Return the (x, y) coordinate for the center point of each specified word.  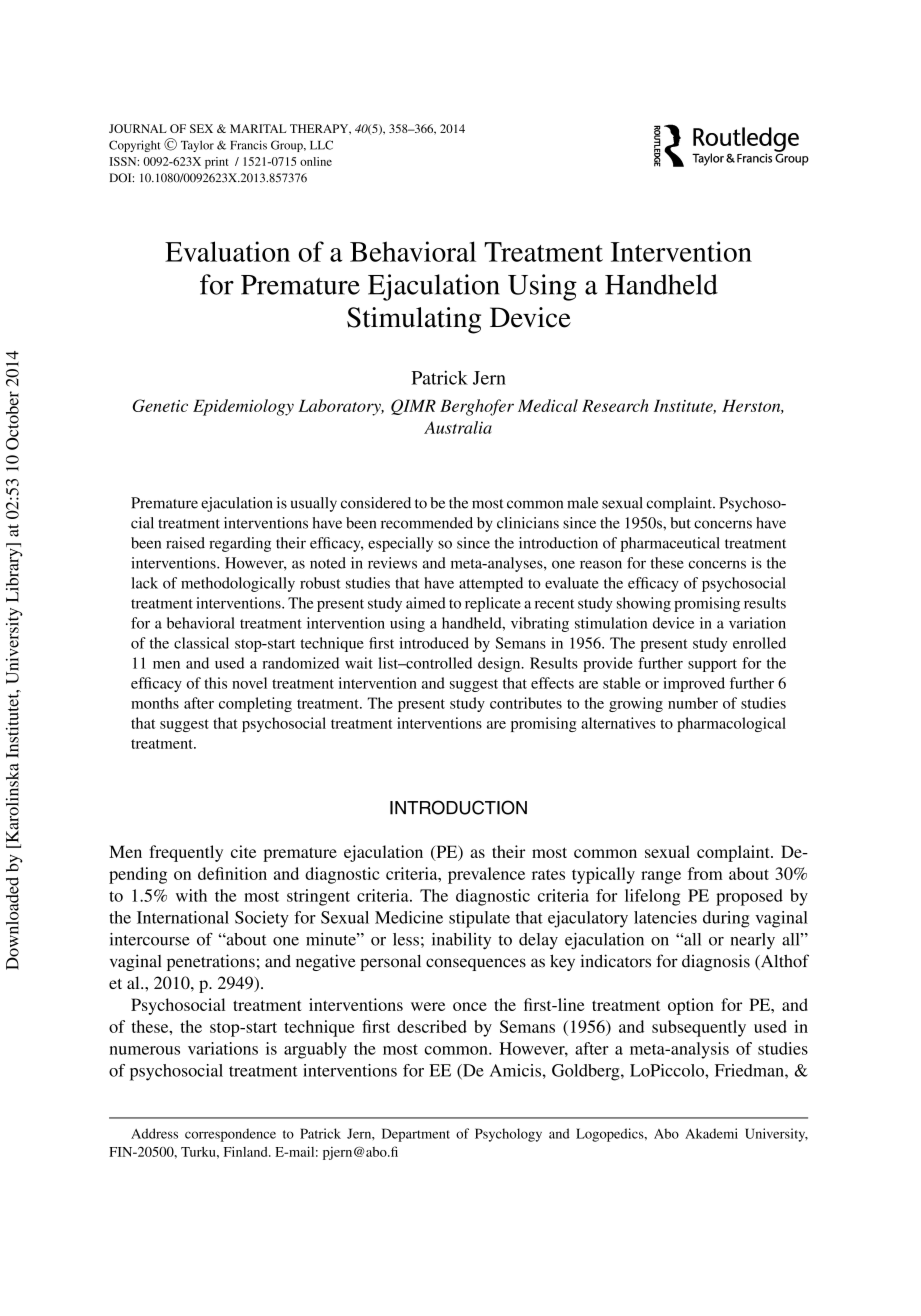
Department (416, 1135)
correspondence (230, 1135)
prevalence (486, 875)
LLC (321, 145)
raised (185, 543)
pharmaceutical (670, 544)
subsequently (699, 1028)
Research (615, 405)
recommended (427, 523)
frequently (186, 853)
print (216, 163)
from (705, 873)
